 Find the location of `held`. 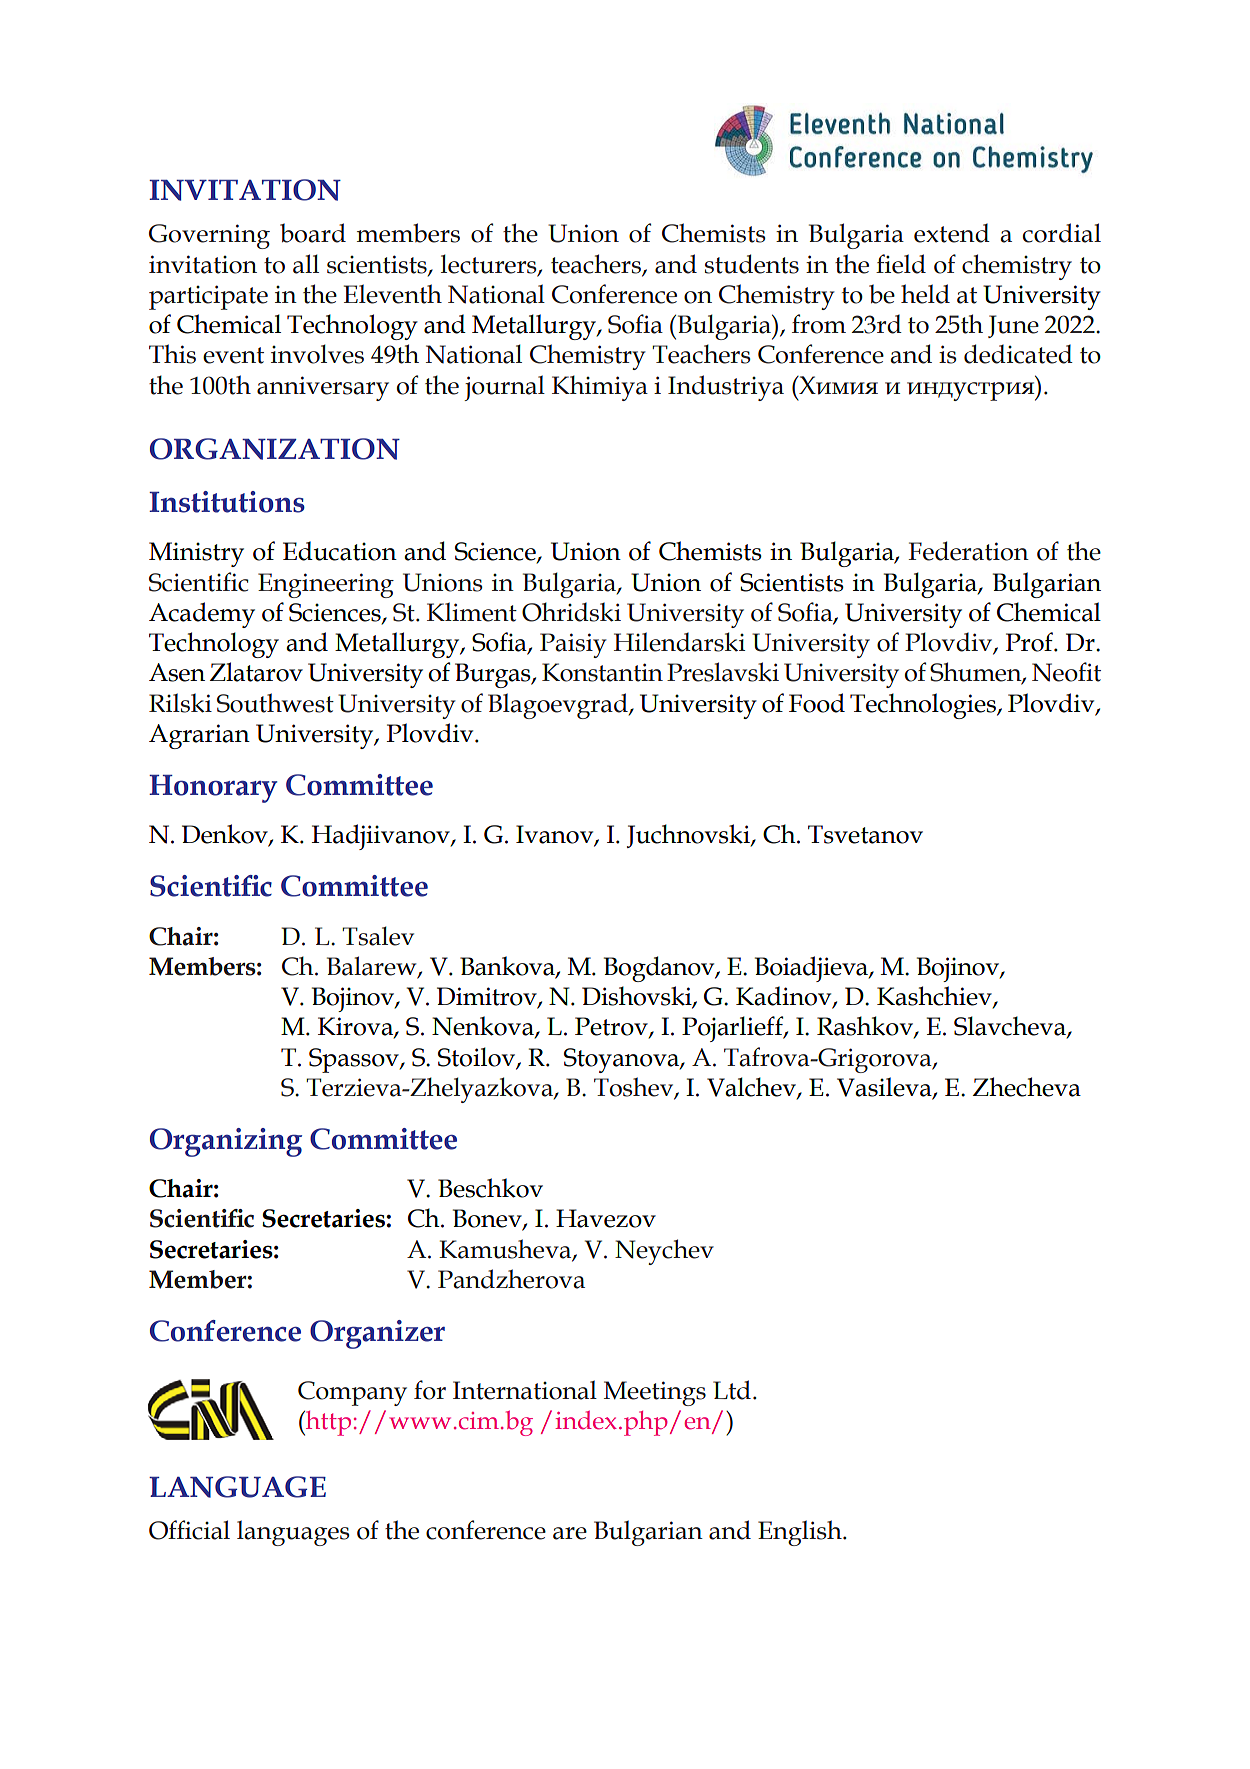

held is located at coordinates (925, 294).
